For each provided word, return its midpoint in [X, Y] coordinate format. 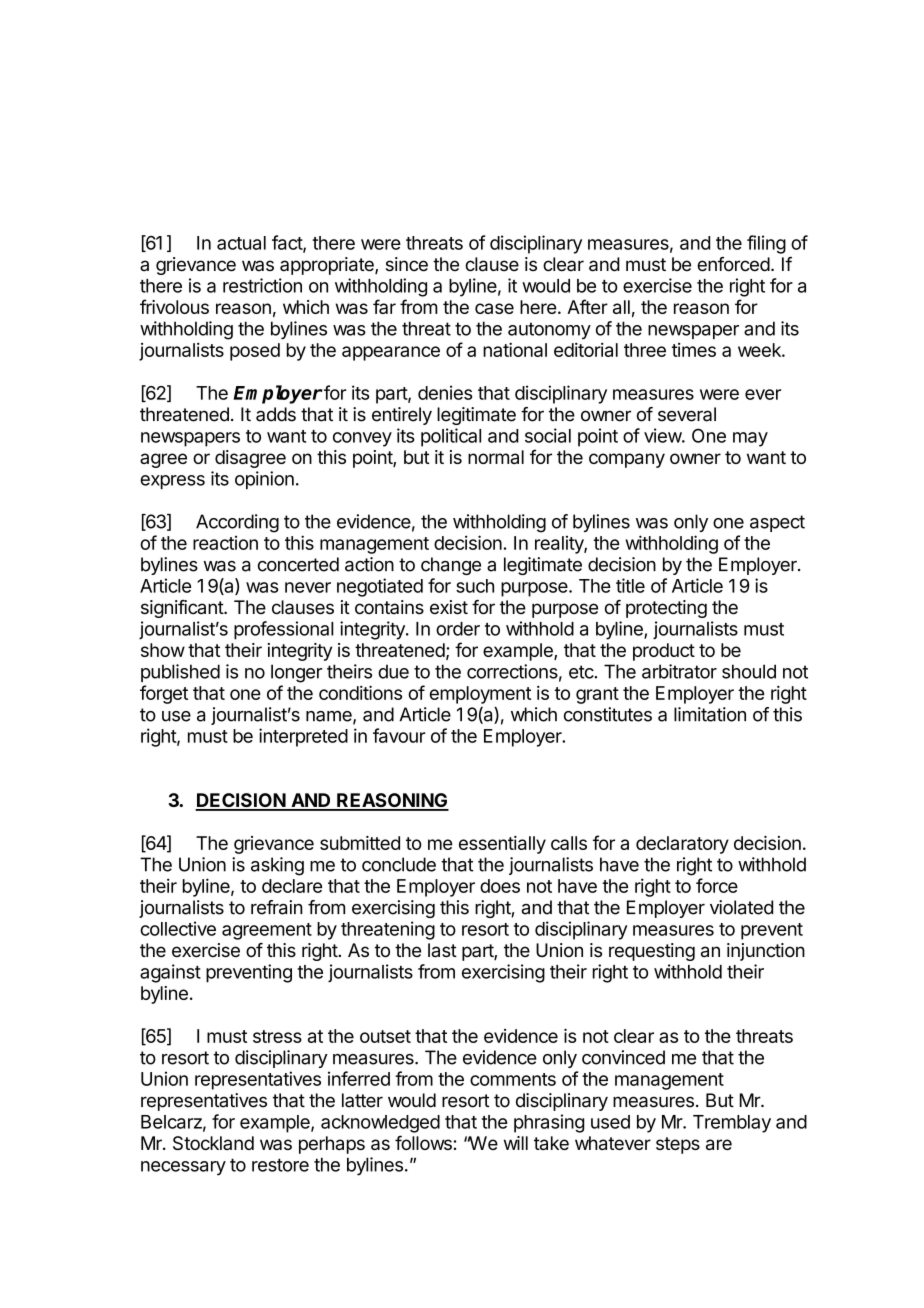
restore [280, 1165]
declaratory [682, 845]
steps [678, 1145]
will [516, 1143]
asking [277, 866]
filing [766, 244]
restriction [262, 285]
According [237, 523]
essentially [502, 845]
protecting [666, 609]
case [494, 308]
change [451, 566]
